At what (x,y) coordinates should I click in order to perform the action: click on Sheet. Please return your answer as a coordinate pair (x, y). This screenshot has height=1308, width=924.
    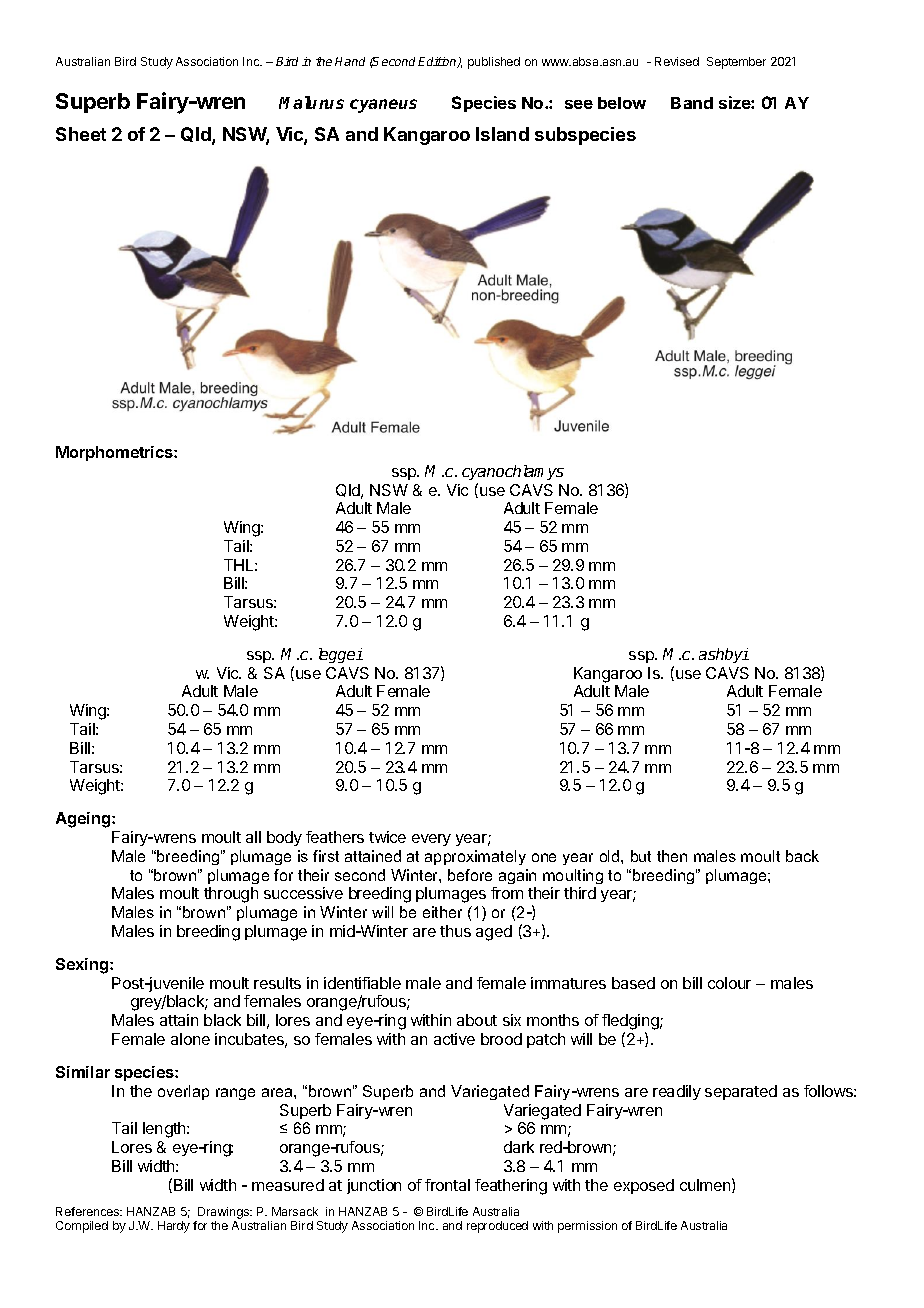
    Looking at the image, I should click on (81, 134).
